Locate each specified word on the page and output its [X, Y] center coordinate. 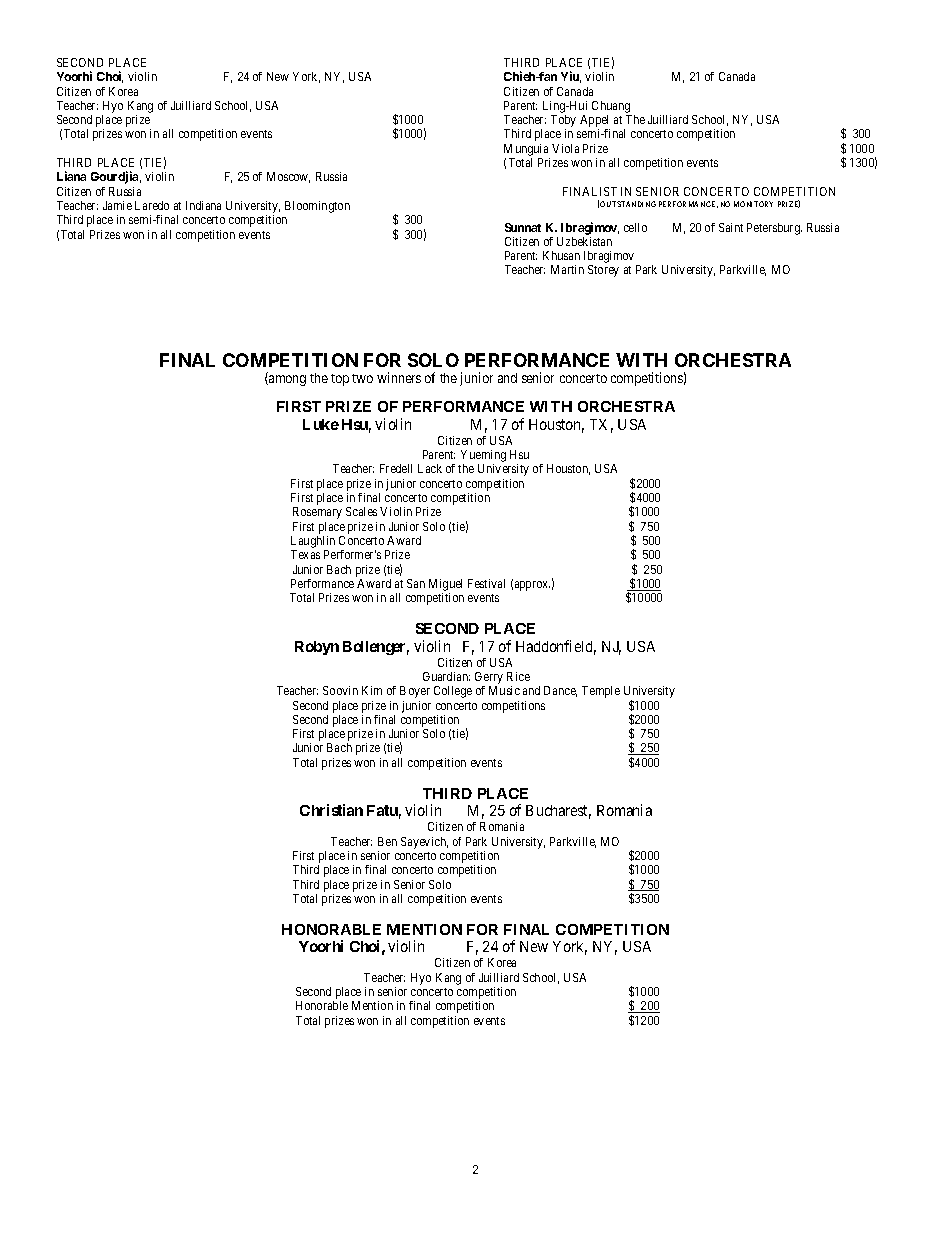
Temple [601, 692]
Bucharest [558, 812]
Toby [563, 122]
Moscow [288, 177]
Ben [387, 841]
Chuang [611, 107]
